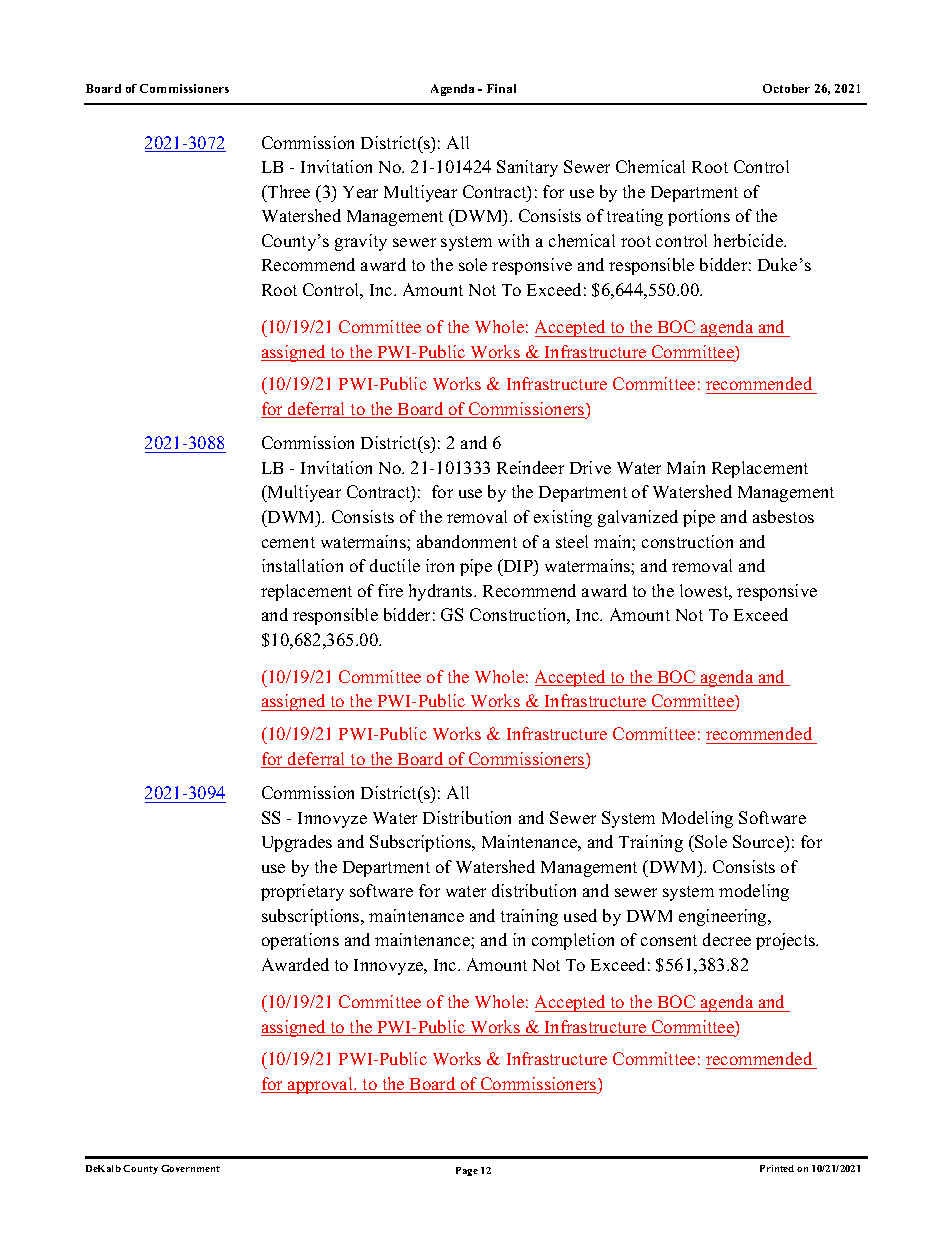 The width and height of the screenshot is (952, 1233). Describe the element at coordinates (783, 516) in the screenshot. I see `asbestos` at that location.
